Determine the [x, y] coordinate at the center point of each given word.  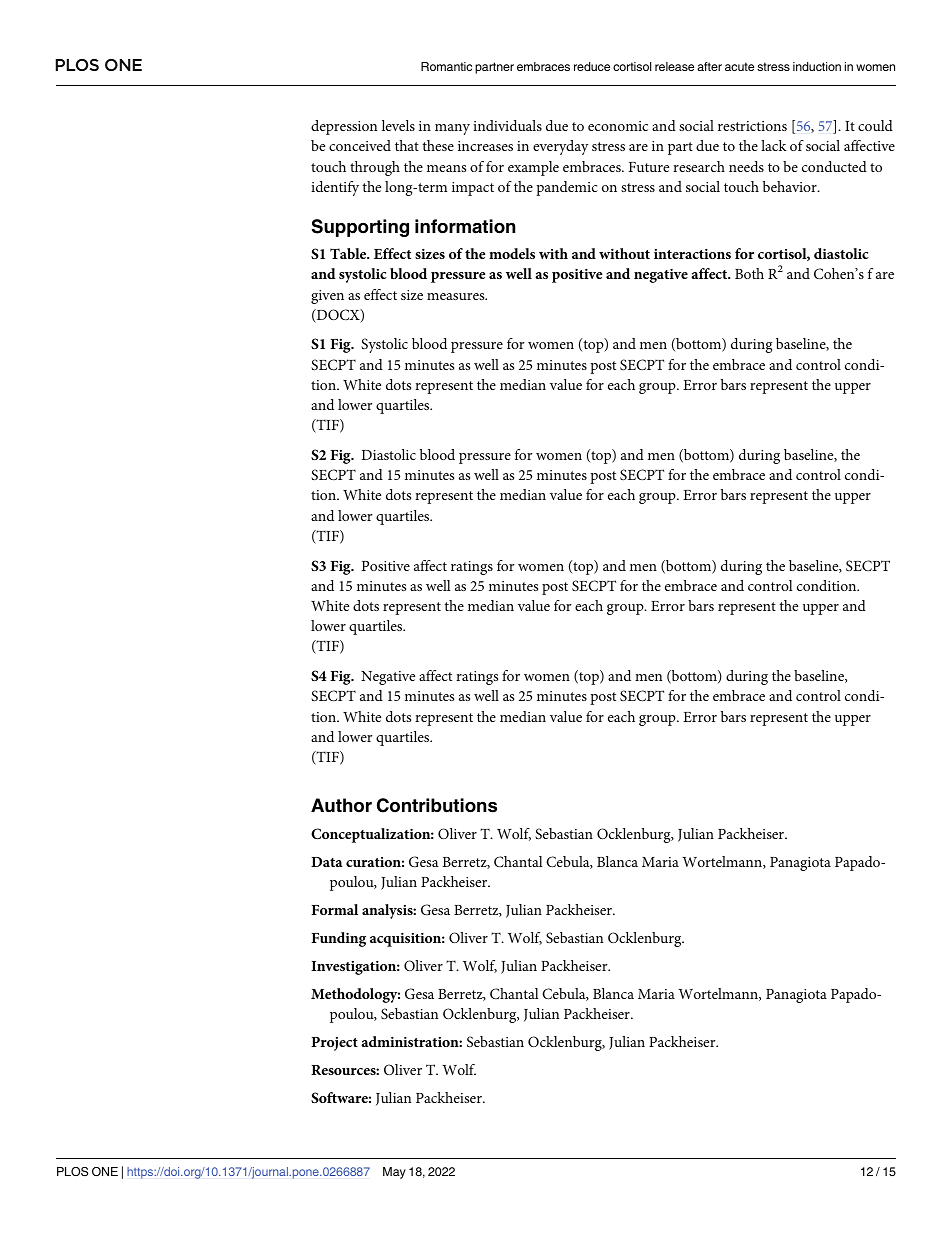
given [327, 297]
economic [618, 126]
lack [774, 145]
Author [341, 805]
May [394, 1173]
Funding [338, 939]
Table [349, 253]
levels [398, 125]
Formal [334, 909]
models [512, 253]
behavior [791, 186]
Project [334, 1044]
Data [326, 862]
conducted [834, 166]
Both [749, 273]
